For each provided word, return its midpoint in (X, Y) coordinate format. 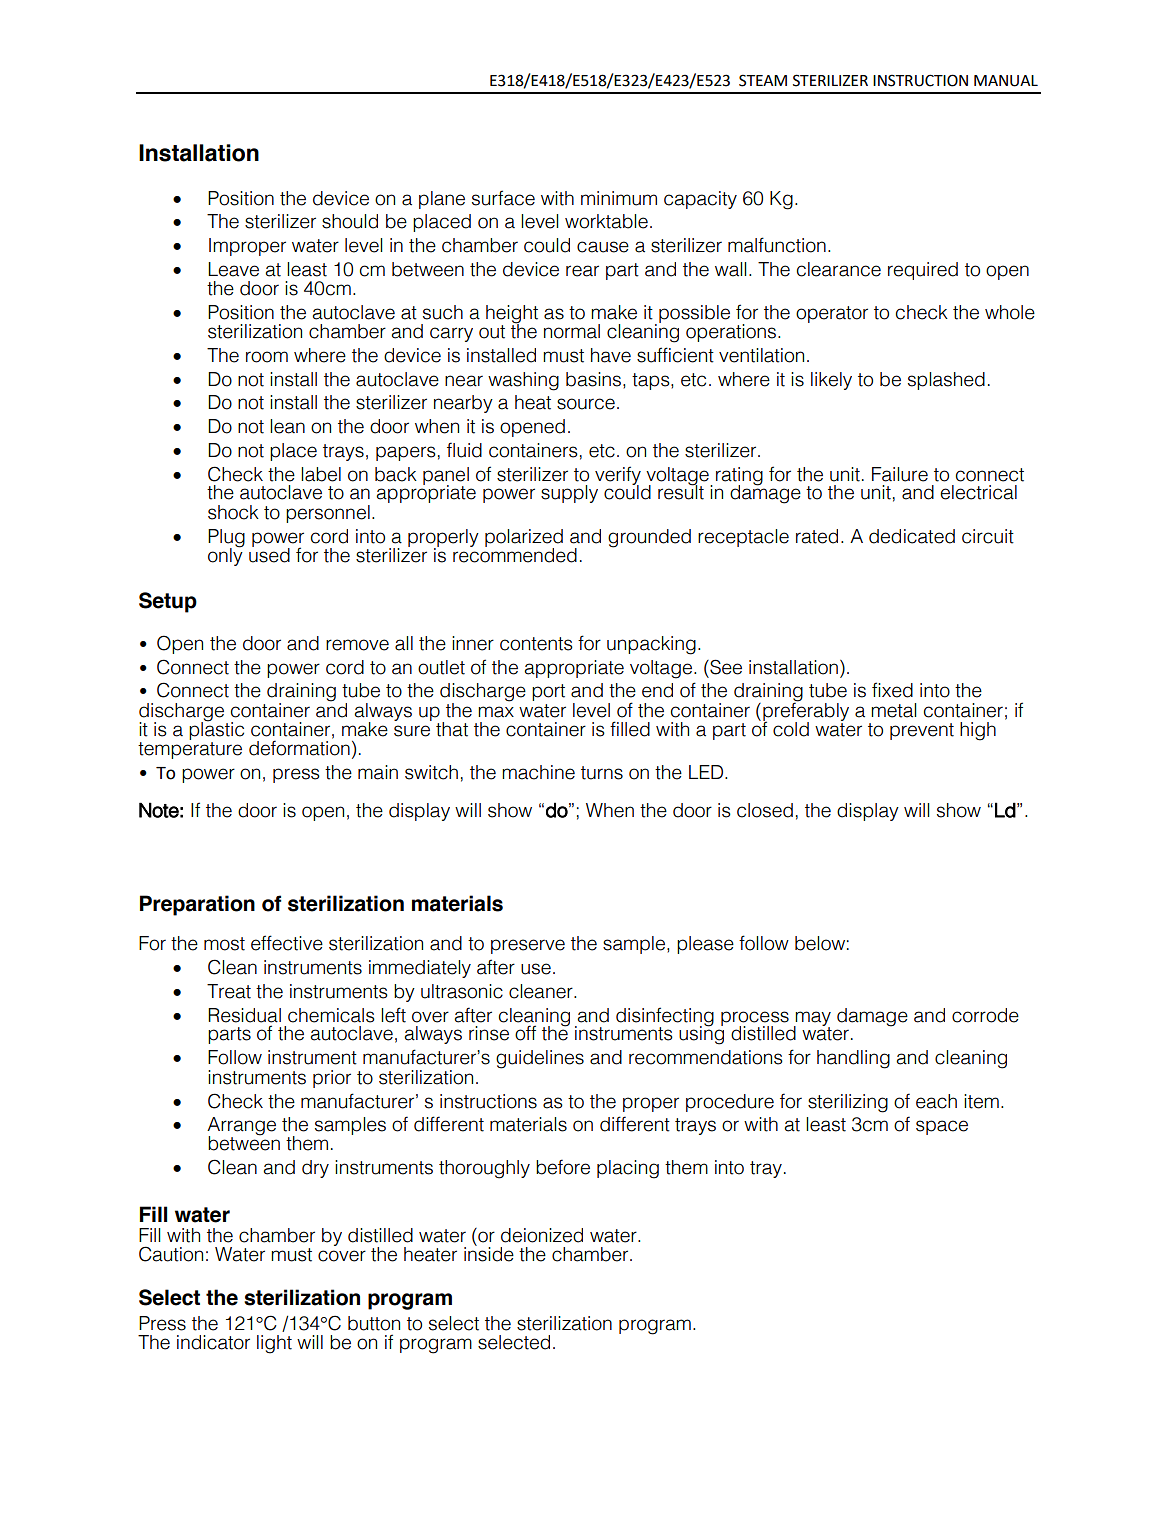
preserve (528, 946)
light (274, 1344)
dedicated (912, 536)
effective (287, 943)
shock (233, 512)
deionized (542, 1235)
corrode (985, 1015)
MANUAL (1006, 81)
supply (569, 494)
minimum (619, 198)
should (350, 221)
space (942, 1127)
